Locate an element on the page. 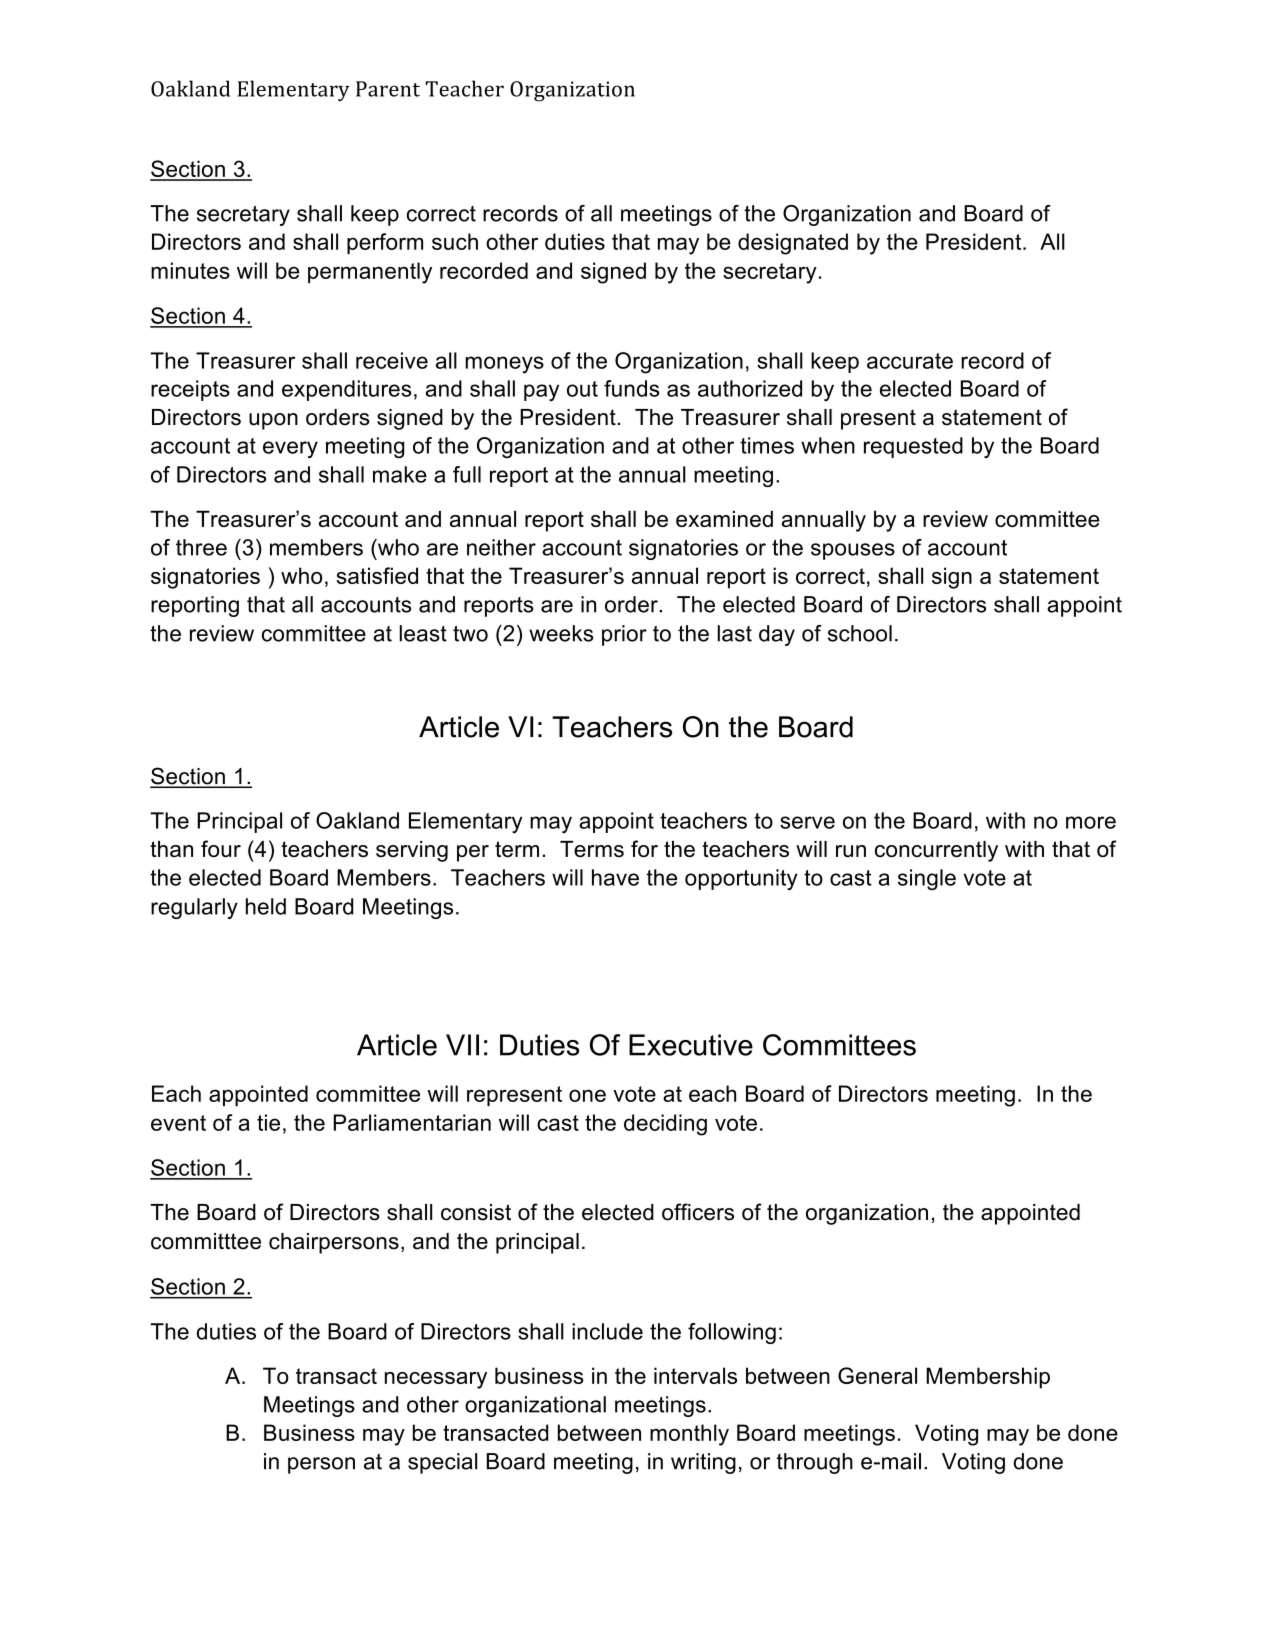 The height and width of the document is (1648, 1273). four is located at coordinates (221, 848).
